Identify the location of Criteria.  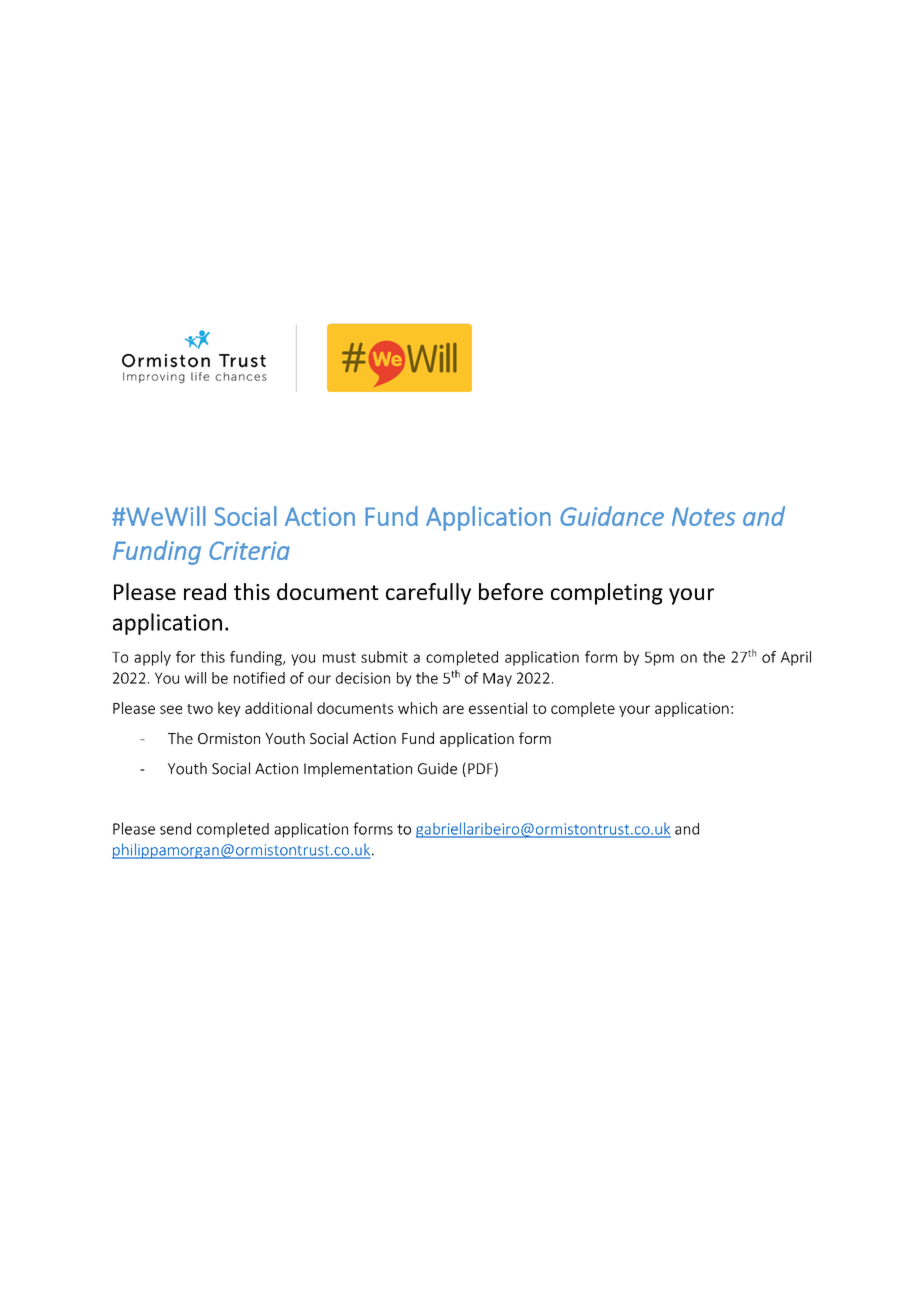
(249, 550).
